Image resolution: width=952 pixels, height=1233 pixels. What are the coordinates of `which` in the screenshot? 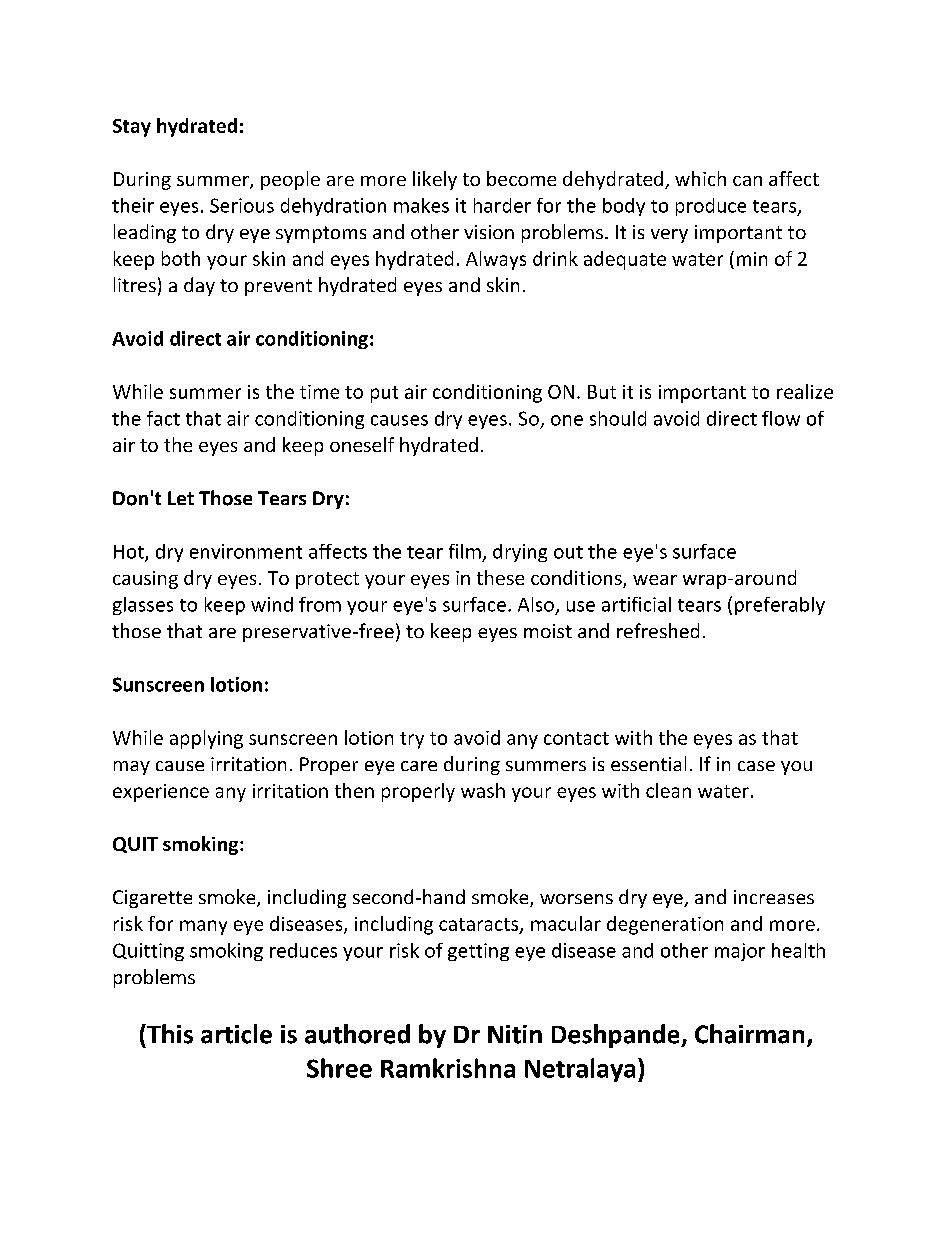 It's located at (700, 178).
